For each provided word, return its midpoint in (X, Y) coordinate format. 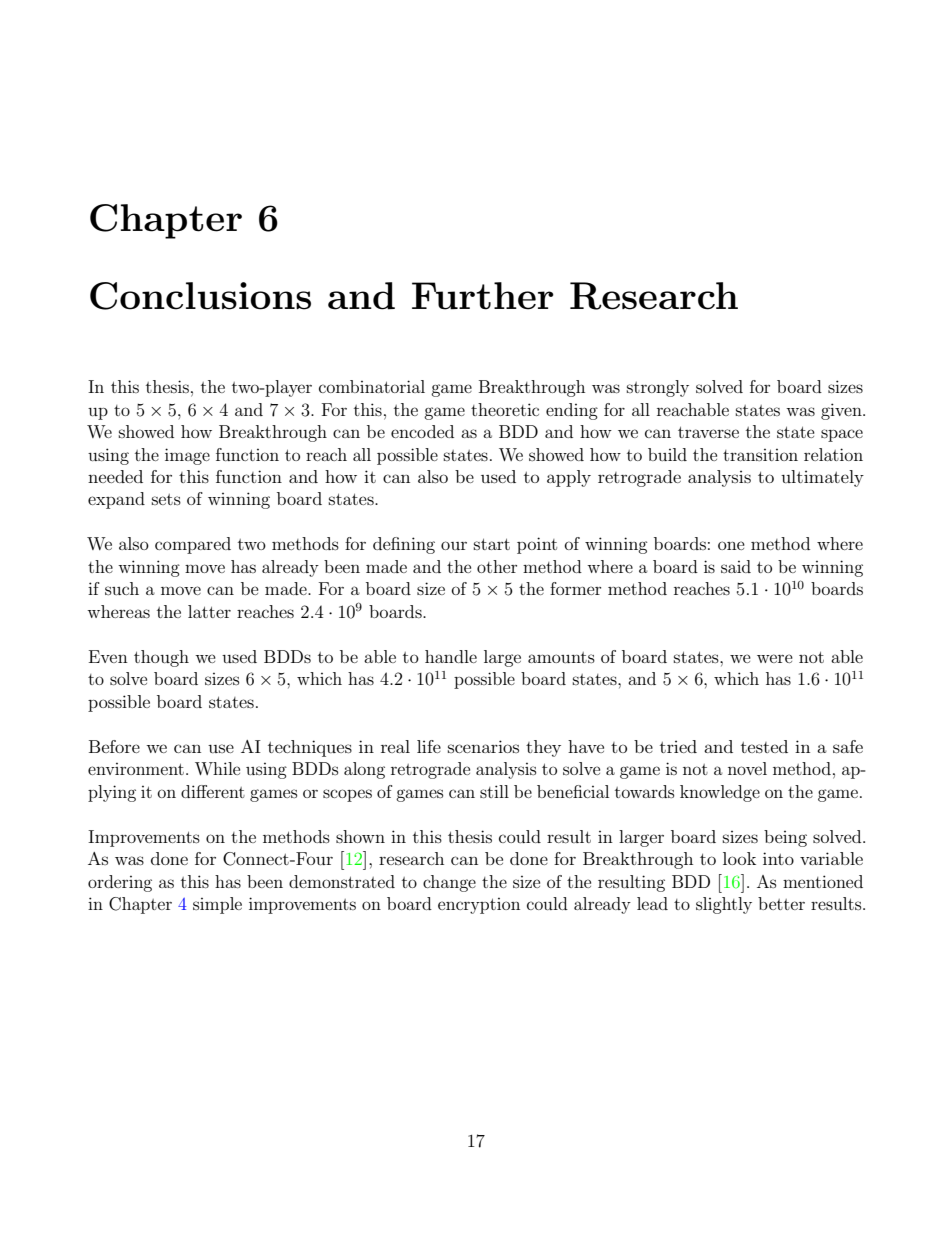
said (736, 566)
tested (764, 746)
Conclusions (200, 296)
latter (209, 611)
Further (483, 296)
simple (217, 905)
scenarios (483, 746)
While (217, 768)
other (497, 566)
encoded (422, 431)
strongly (658, 388)
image (187, 456)
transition (760, 455)
